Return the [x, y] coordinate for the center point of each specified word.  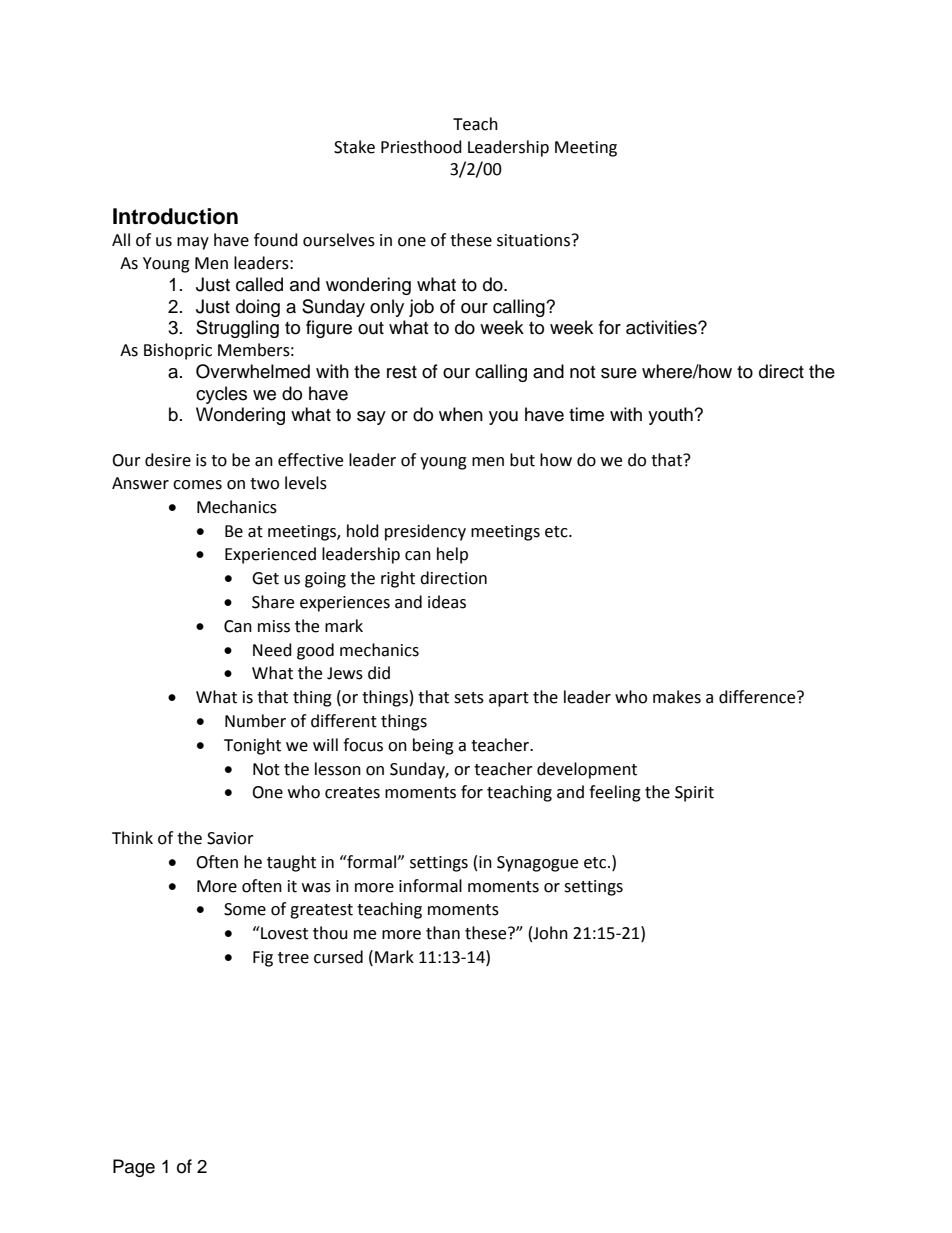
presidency [425, 532]
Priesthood [421, 147]
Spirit [694, 794]
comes [197, 485]
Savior [230, 838]
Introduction [175, 216]
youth [671, 416]
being [433, 746]
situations [533, 240]
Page [134, 1168]
